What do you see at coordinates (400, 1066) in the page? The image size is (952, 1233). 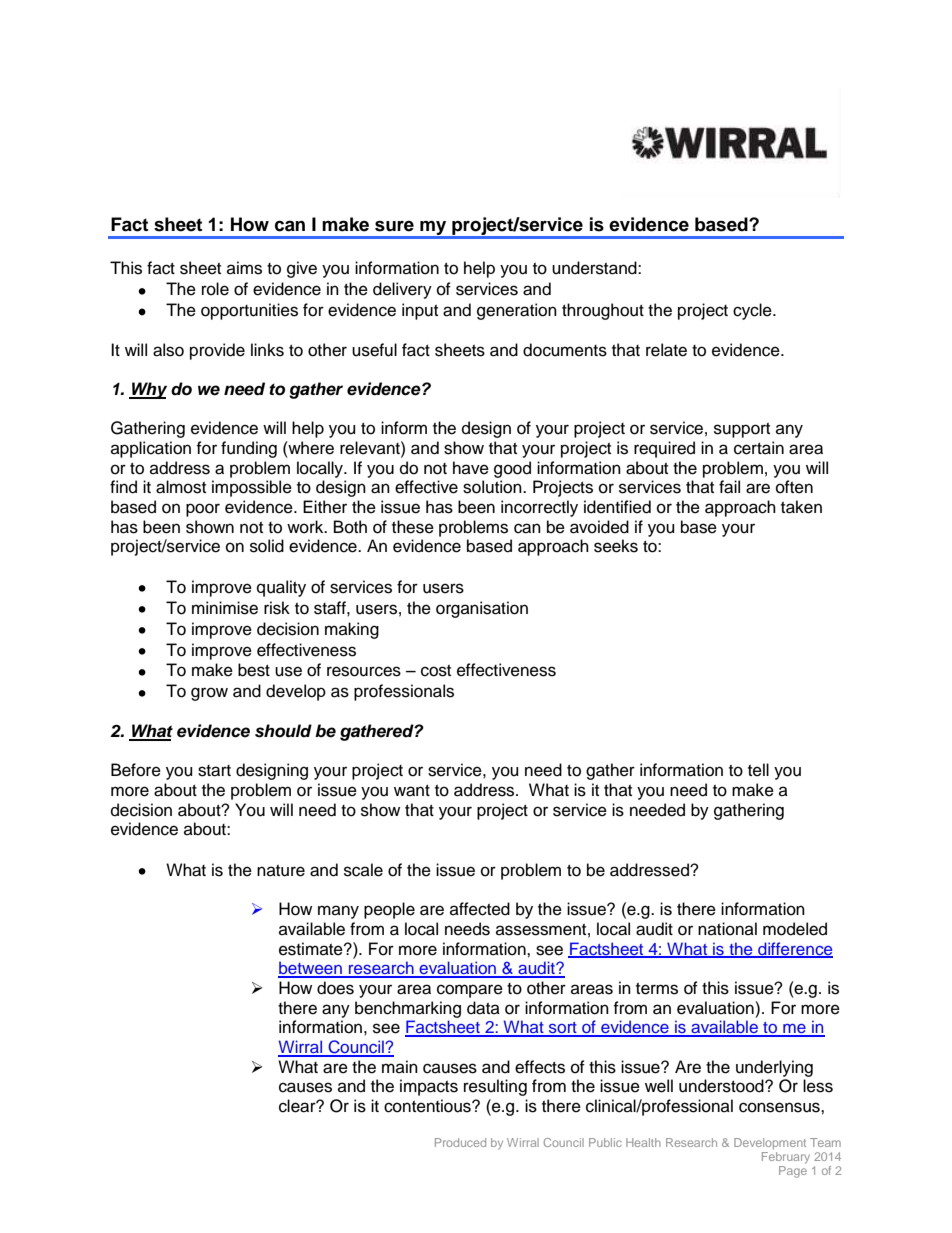 I see `main` at bounding box center [400, 1066].
